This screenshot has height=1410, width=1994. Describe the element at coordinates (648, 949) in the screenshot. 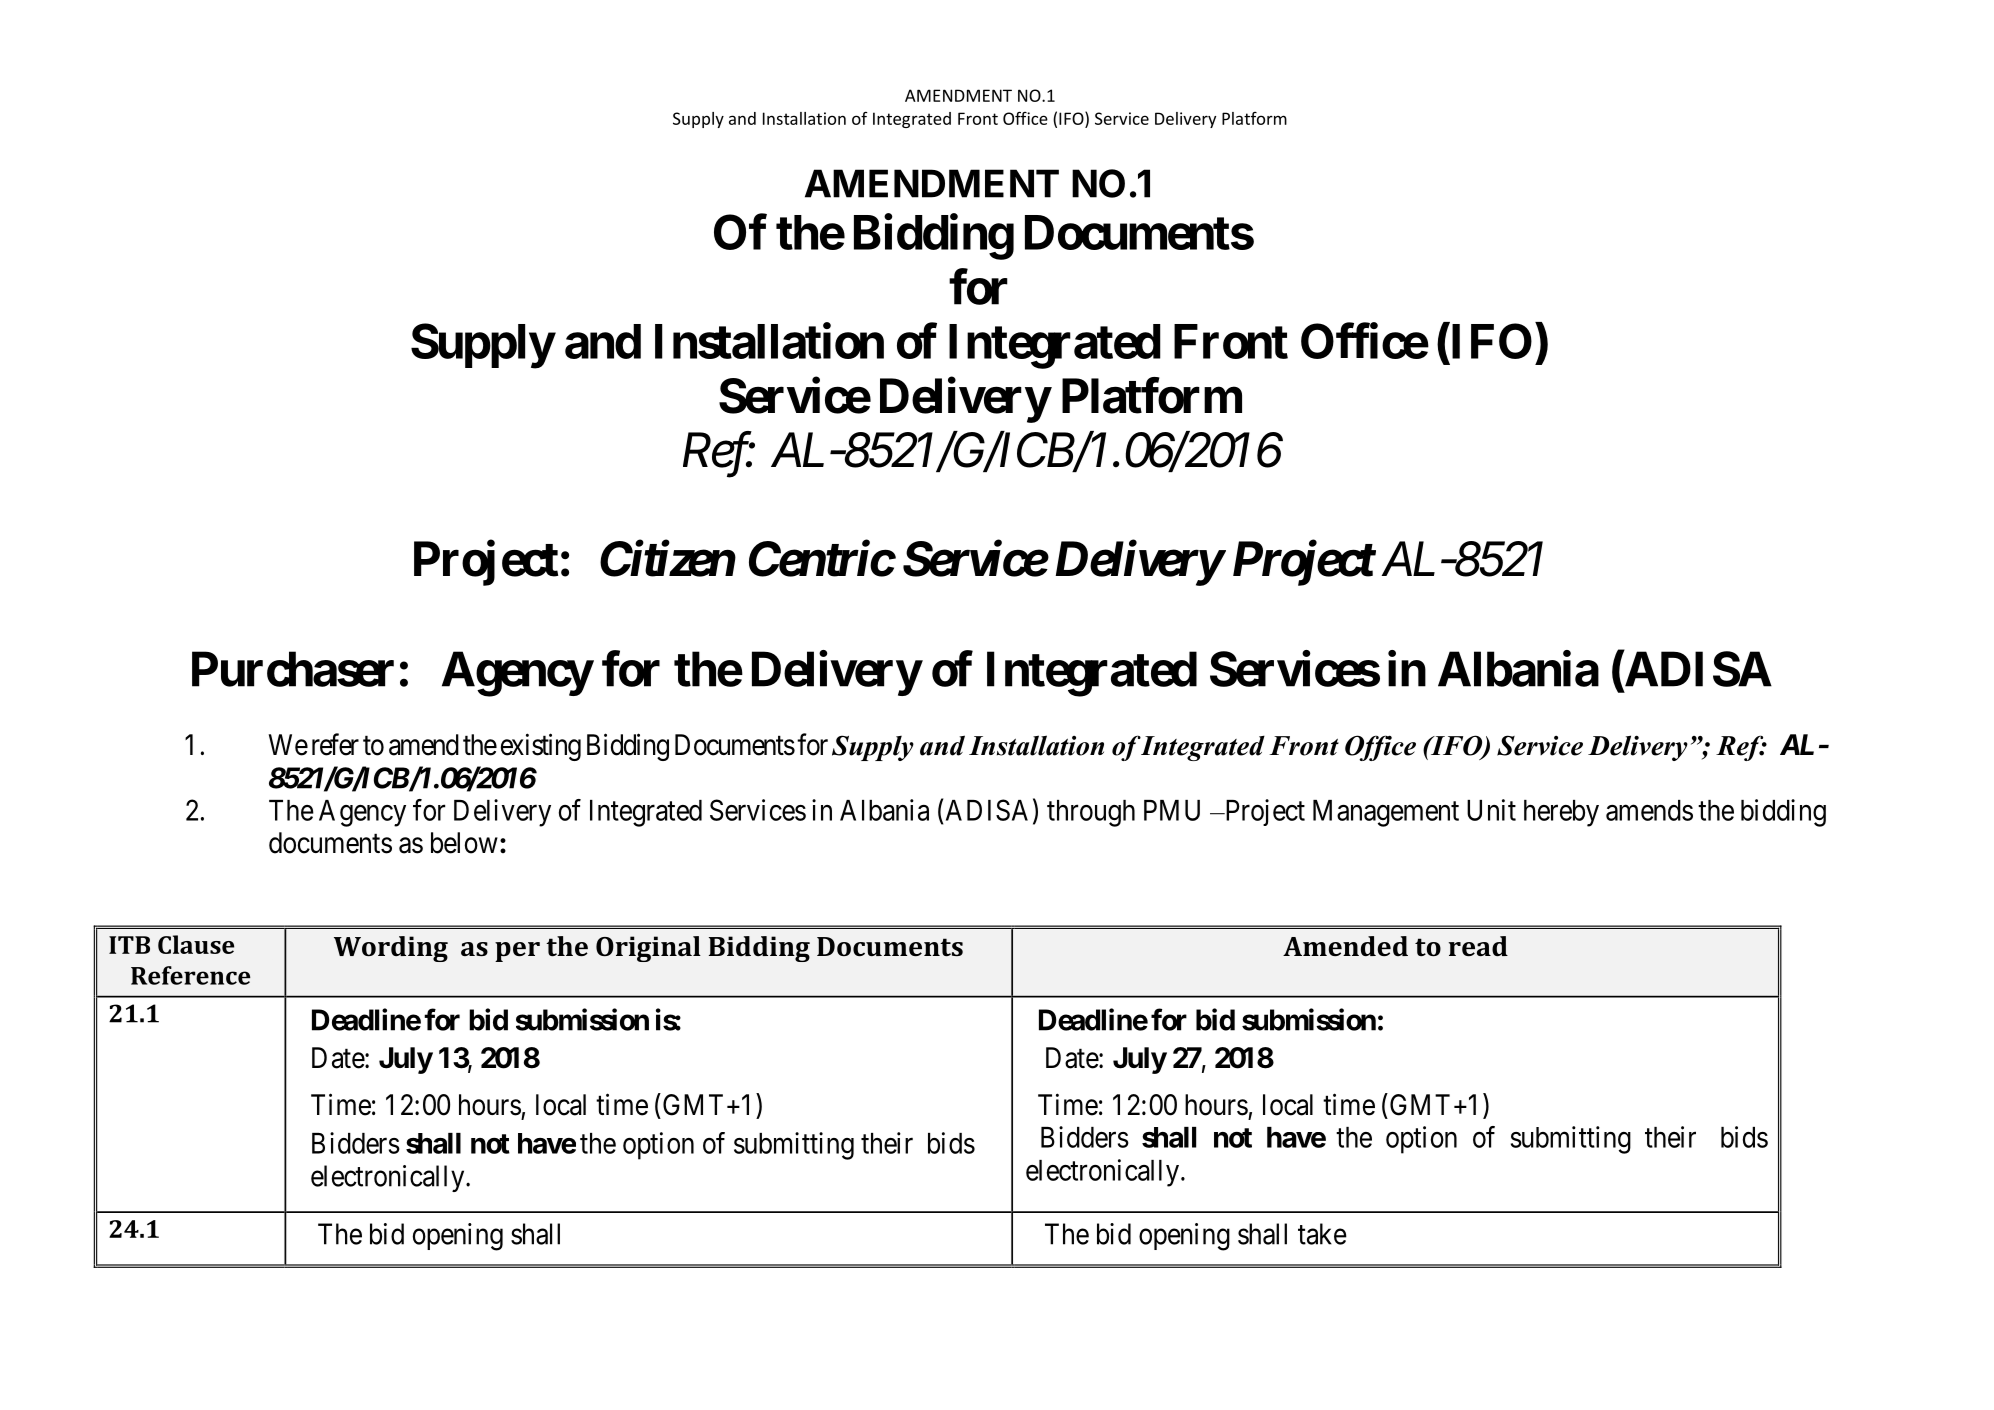

I see `Original` at that location.
